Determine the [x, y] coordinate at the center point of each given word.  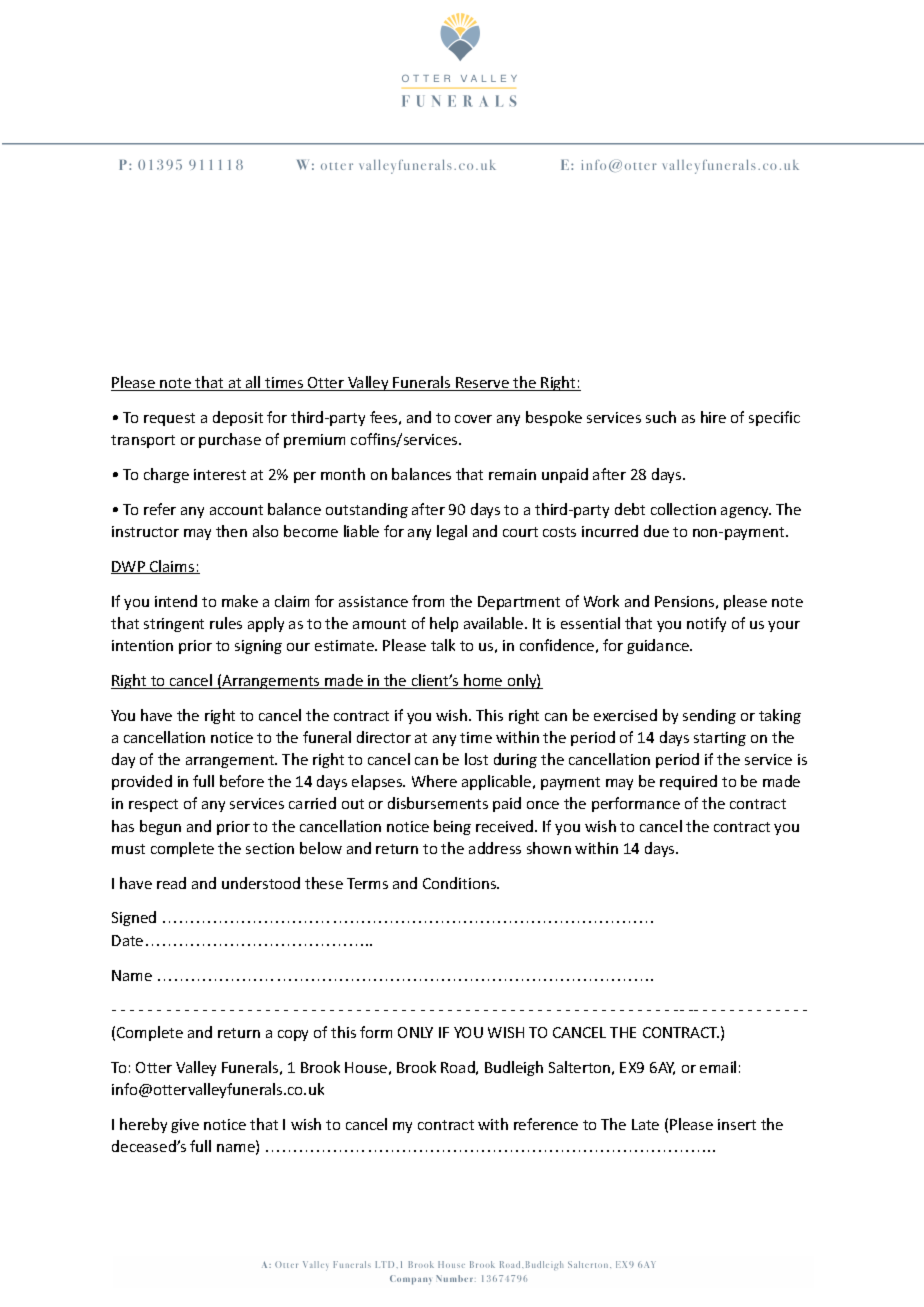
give [185, 1126]
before [242, 781]
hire [713, 417]
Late [645, 1124]
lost [476, 759]
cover [473, 419]
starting [720, 739]
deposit [238, 418]
